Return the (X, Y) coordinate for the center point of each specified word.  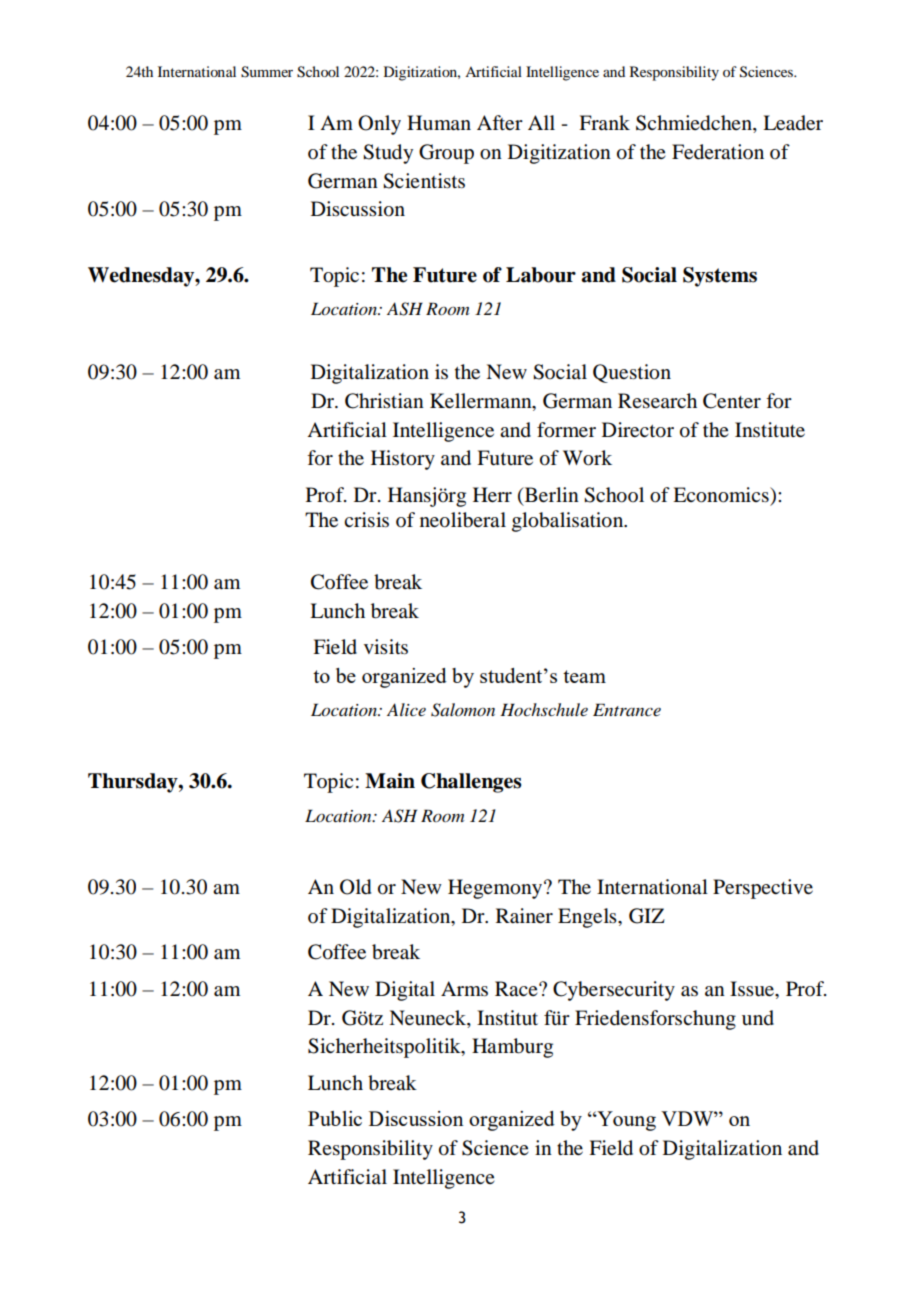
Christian (384, 401)
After (500, 122)
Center (732, 401)
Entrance (627, 709)
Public (335, 1118)
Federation (718, 152)
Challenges (471, 783)
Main (390, 781)
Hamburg (512, 1048)
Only (379, 125)
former (566, 430)
